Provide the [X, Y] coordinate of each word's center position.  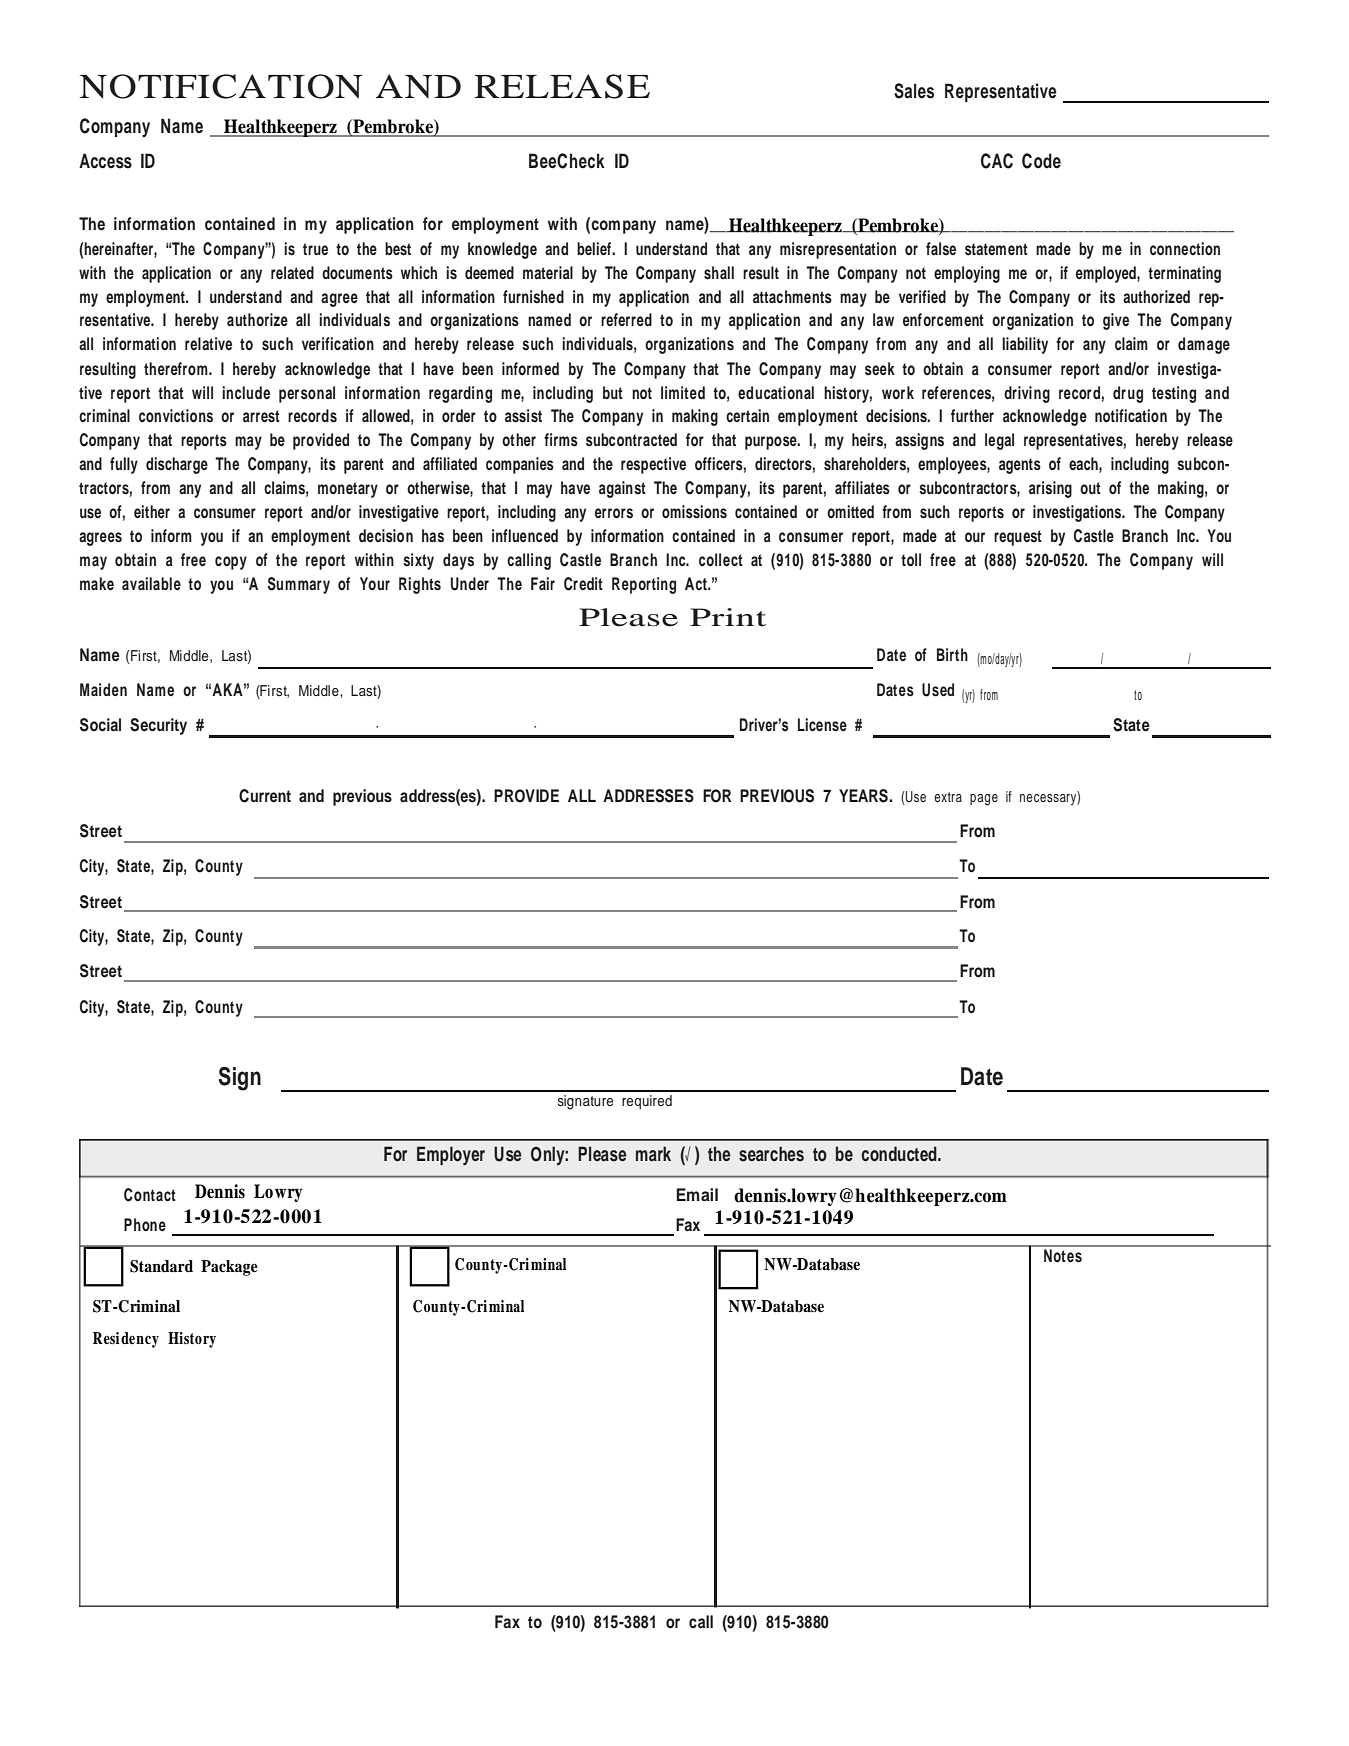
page [984, 800]
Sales [914, 91]
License [822, 725]
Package [229, 1268]
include [246, 392]
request [1018, 538]
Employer [451, 1155]
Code [1041, 161]
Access [105, 161]
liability [1025, 345]
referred [626, 319]
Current [265, 796]
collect [721, 560]
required [647, 1102]
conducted [900, 1154]
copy [231, 563]
